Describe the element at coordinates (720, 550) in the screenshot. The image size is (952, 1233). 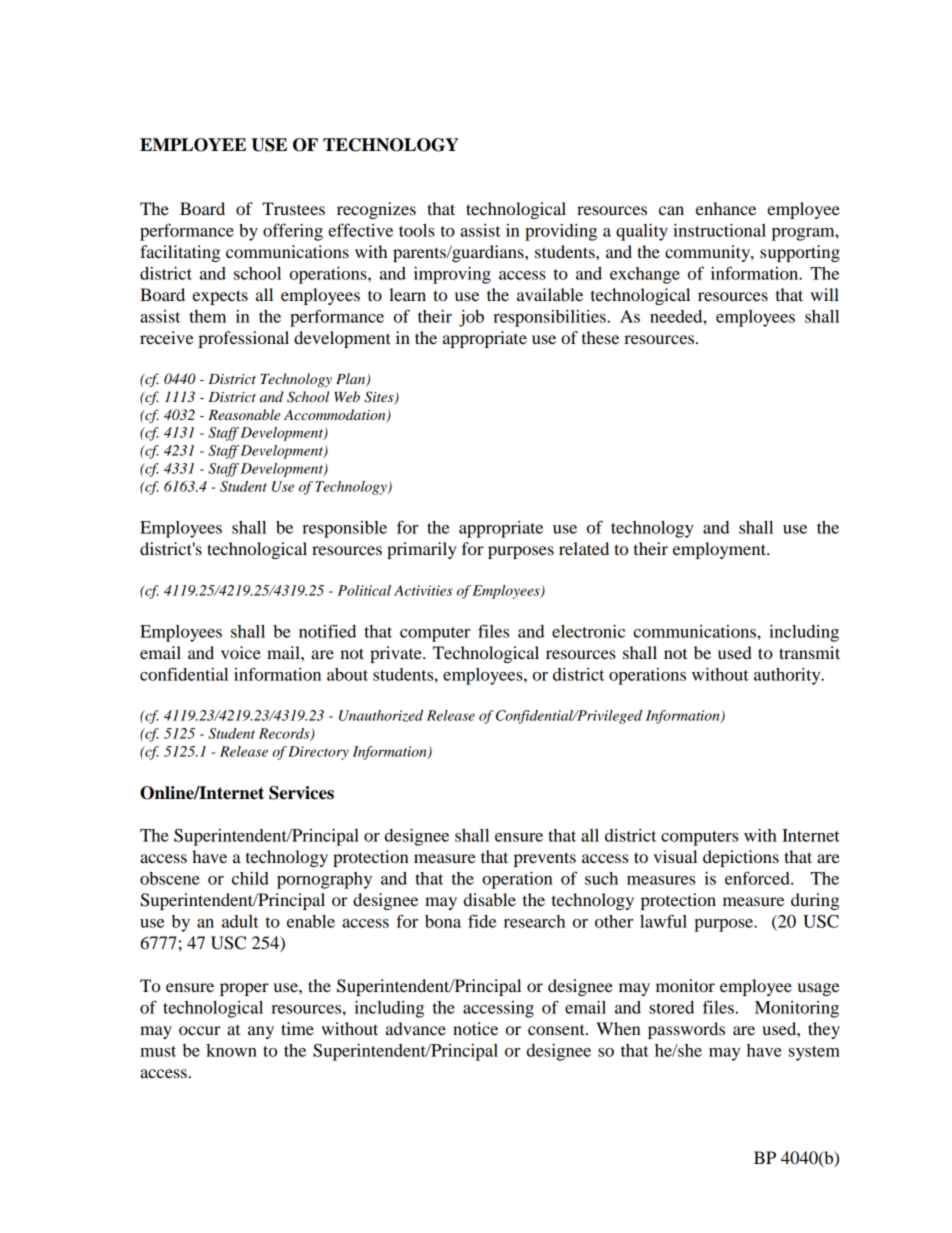
I see `employment` at that location.
